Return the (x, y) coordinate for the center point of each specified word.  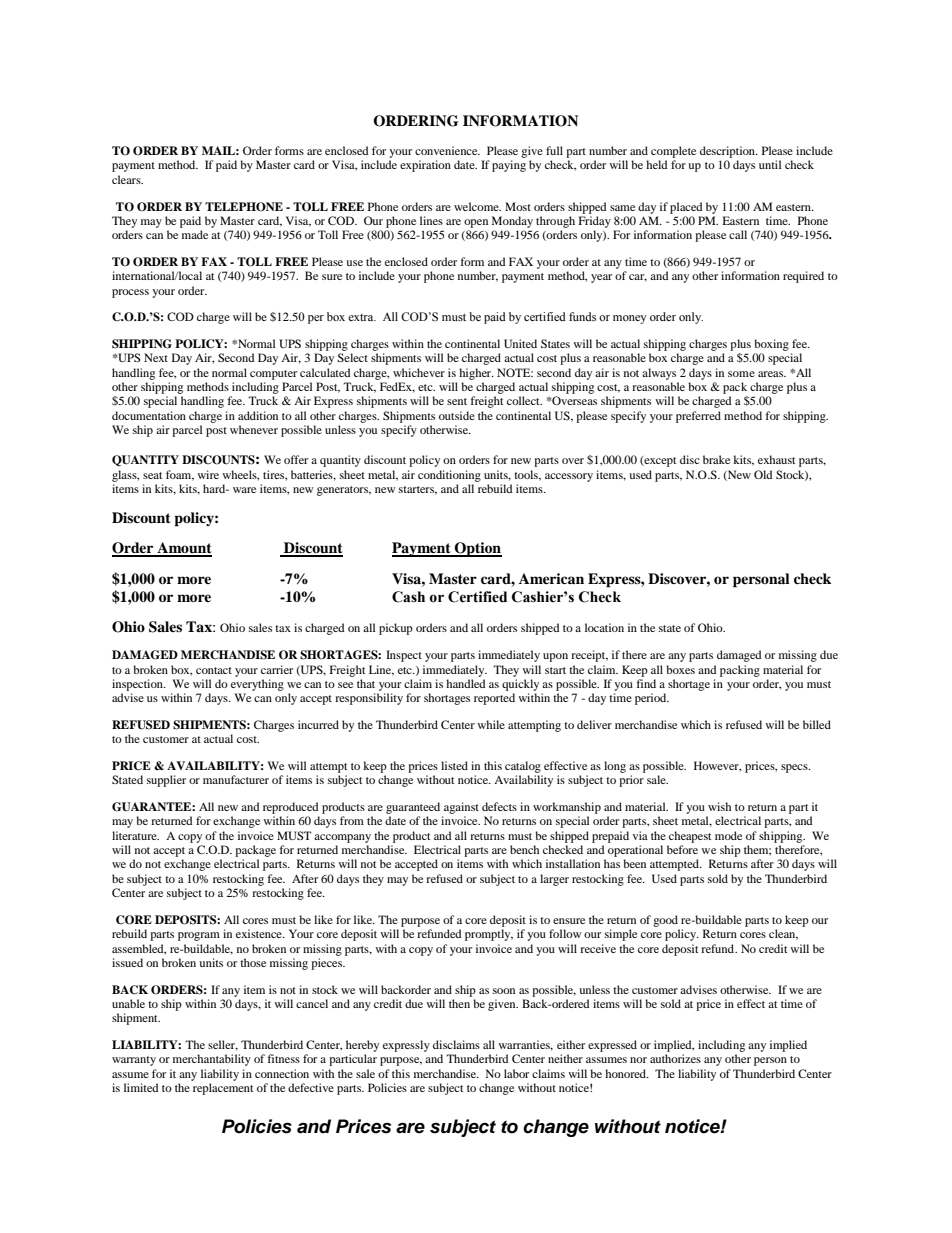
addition (258, 415)
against (461, 808)
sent (457, 401)
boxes (680, 669)
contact (214, 670)
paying (509, 166)
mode (728, 835)
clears (127, 179)
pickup (396, 629)
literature (135, 835)
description (728, 152)
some (741, 374)
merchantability (212, 1060)
